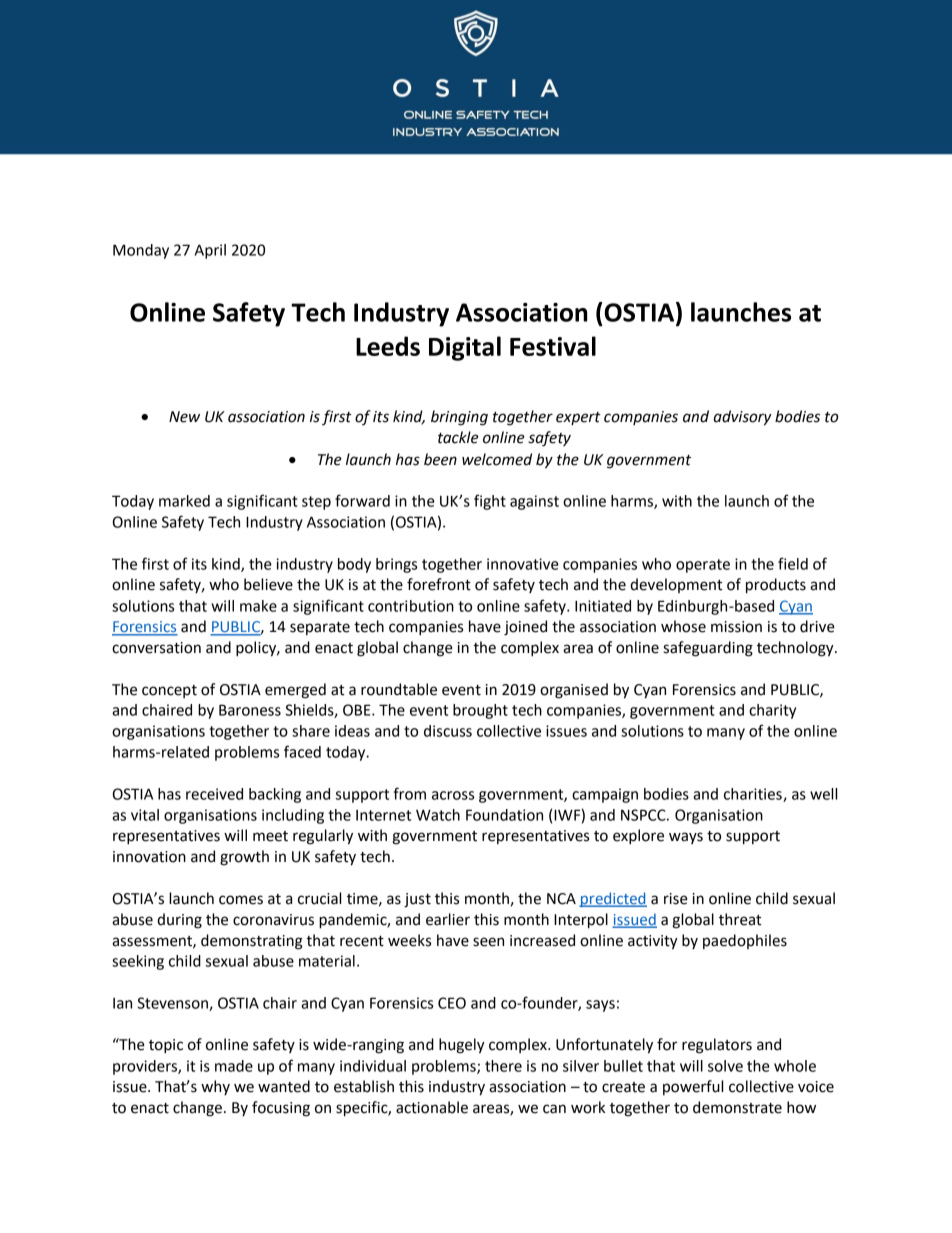 The height and width of the image is (1233, 952). What do you see at coordinates (210, 251) in the image?
I see `April` at bounding box center [210, 251].
